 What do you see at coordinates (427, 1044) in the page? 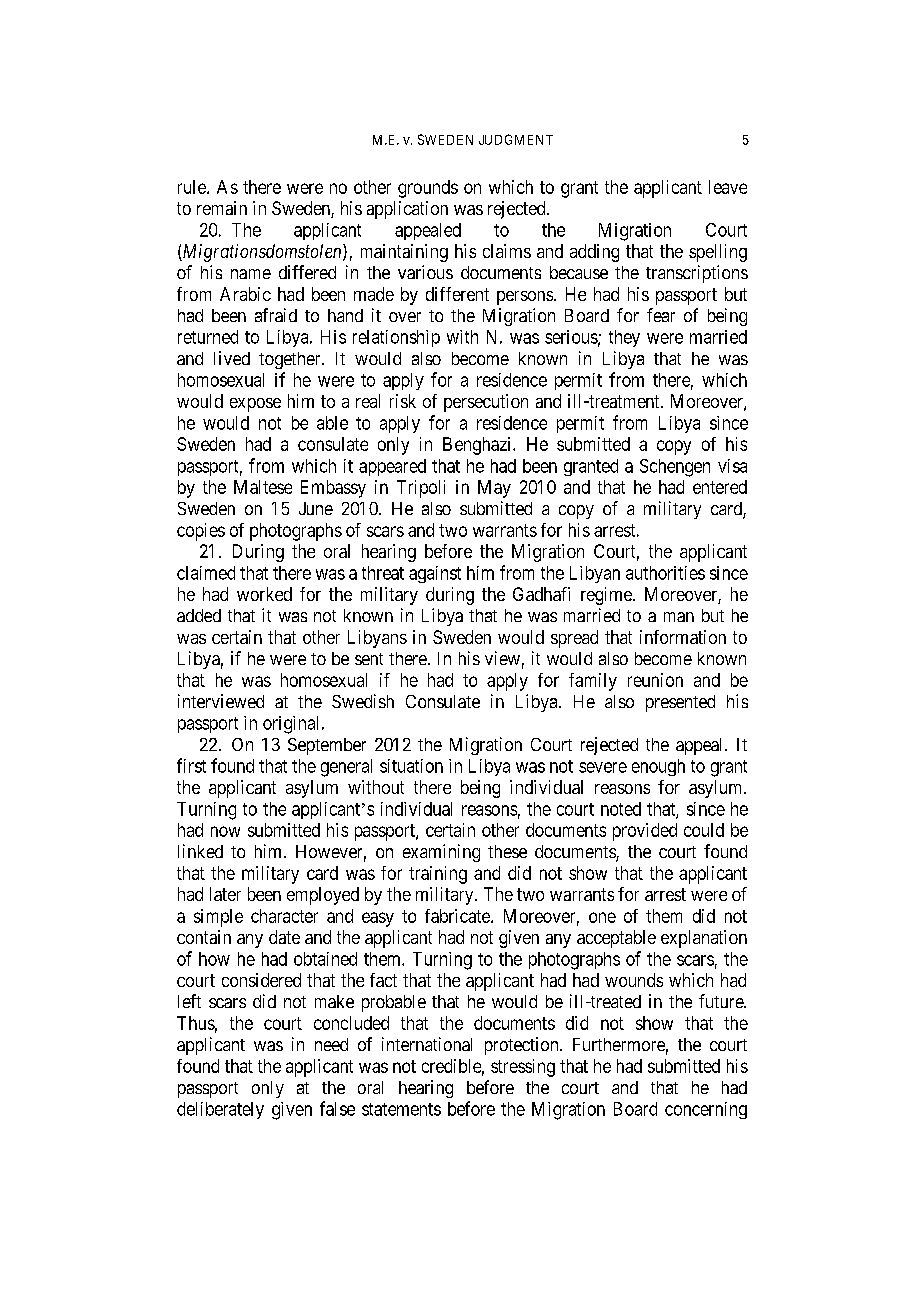
I see `international` at bounding box center [427, 1044].
